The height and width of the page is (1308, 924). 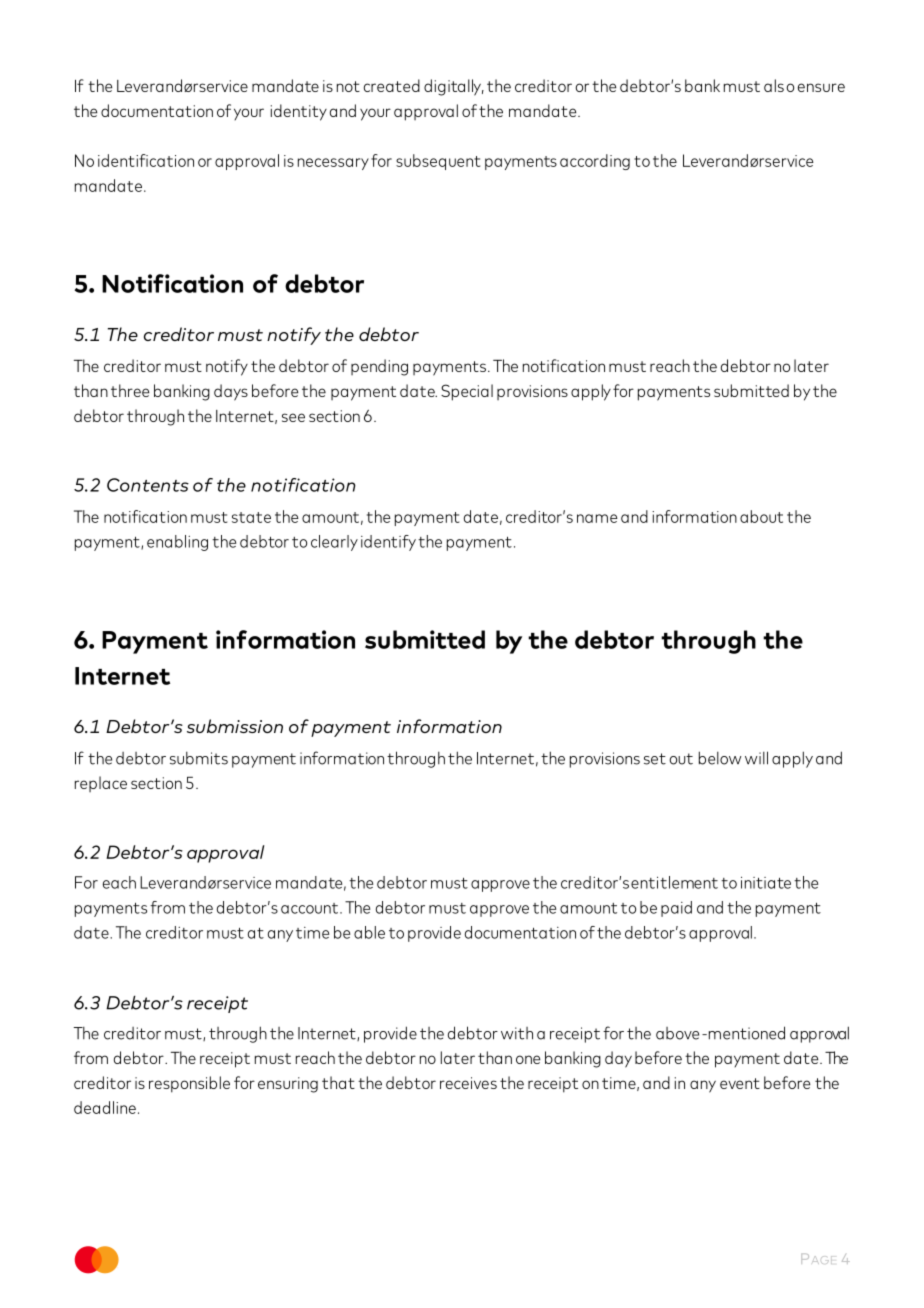 I want to click on days, so click(x=231, y=392).
